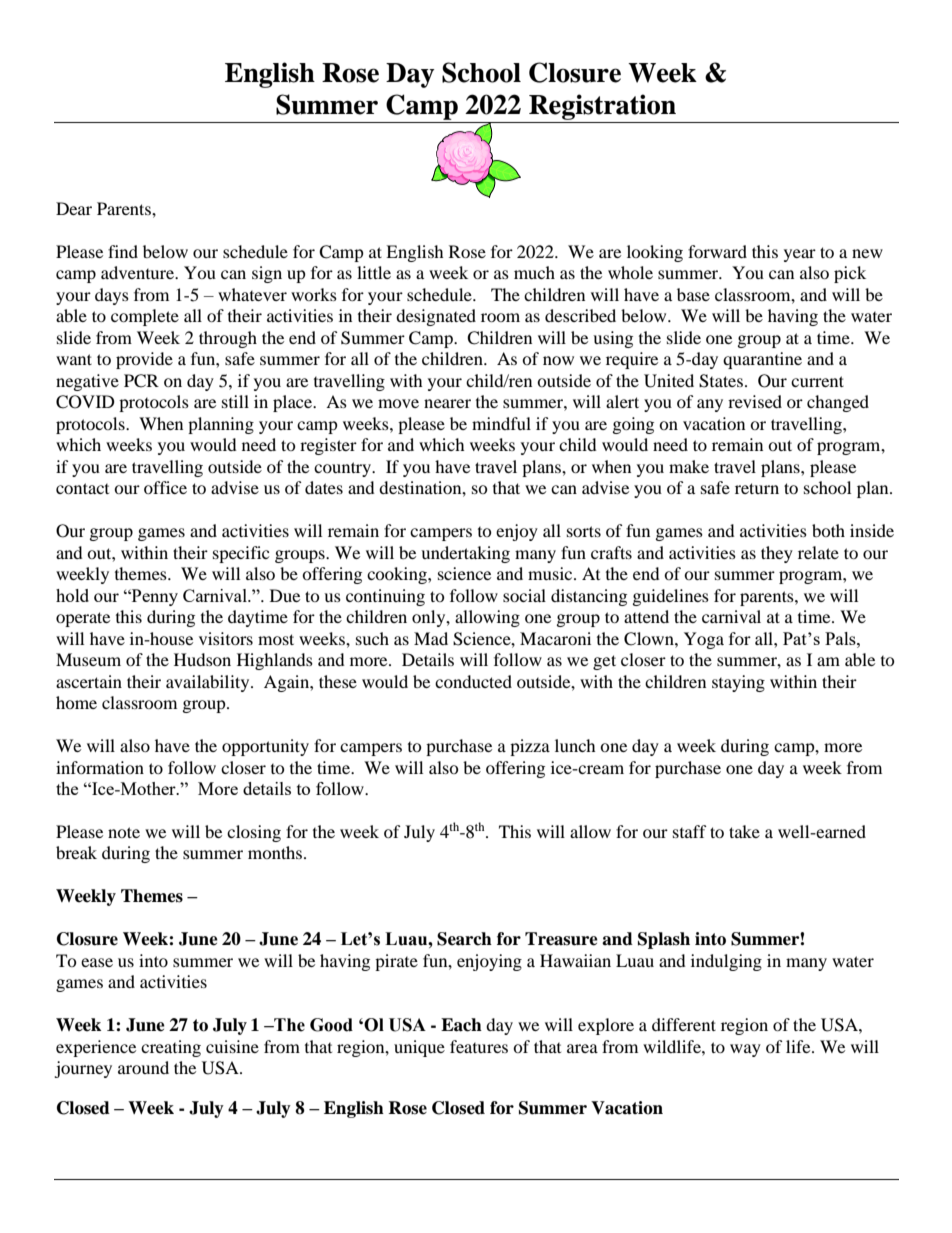  Describe the element at coordinates (74, 208) in the screenshot. I see `Dear` at that location.
